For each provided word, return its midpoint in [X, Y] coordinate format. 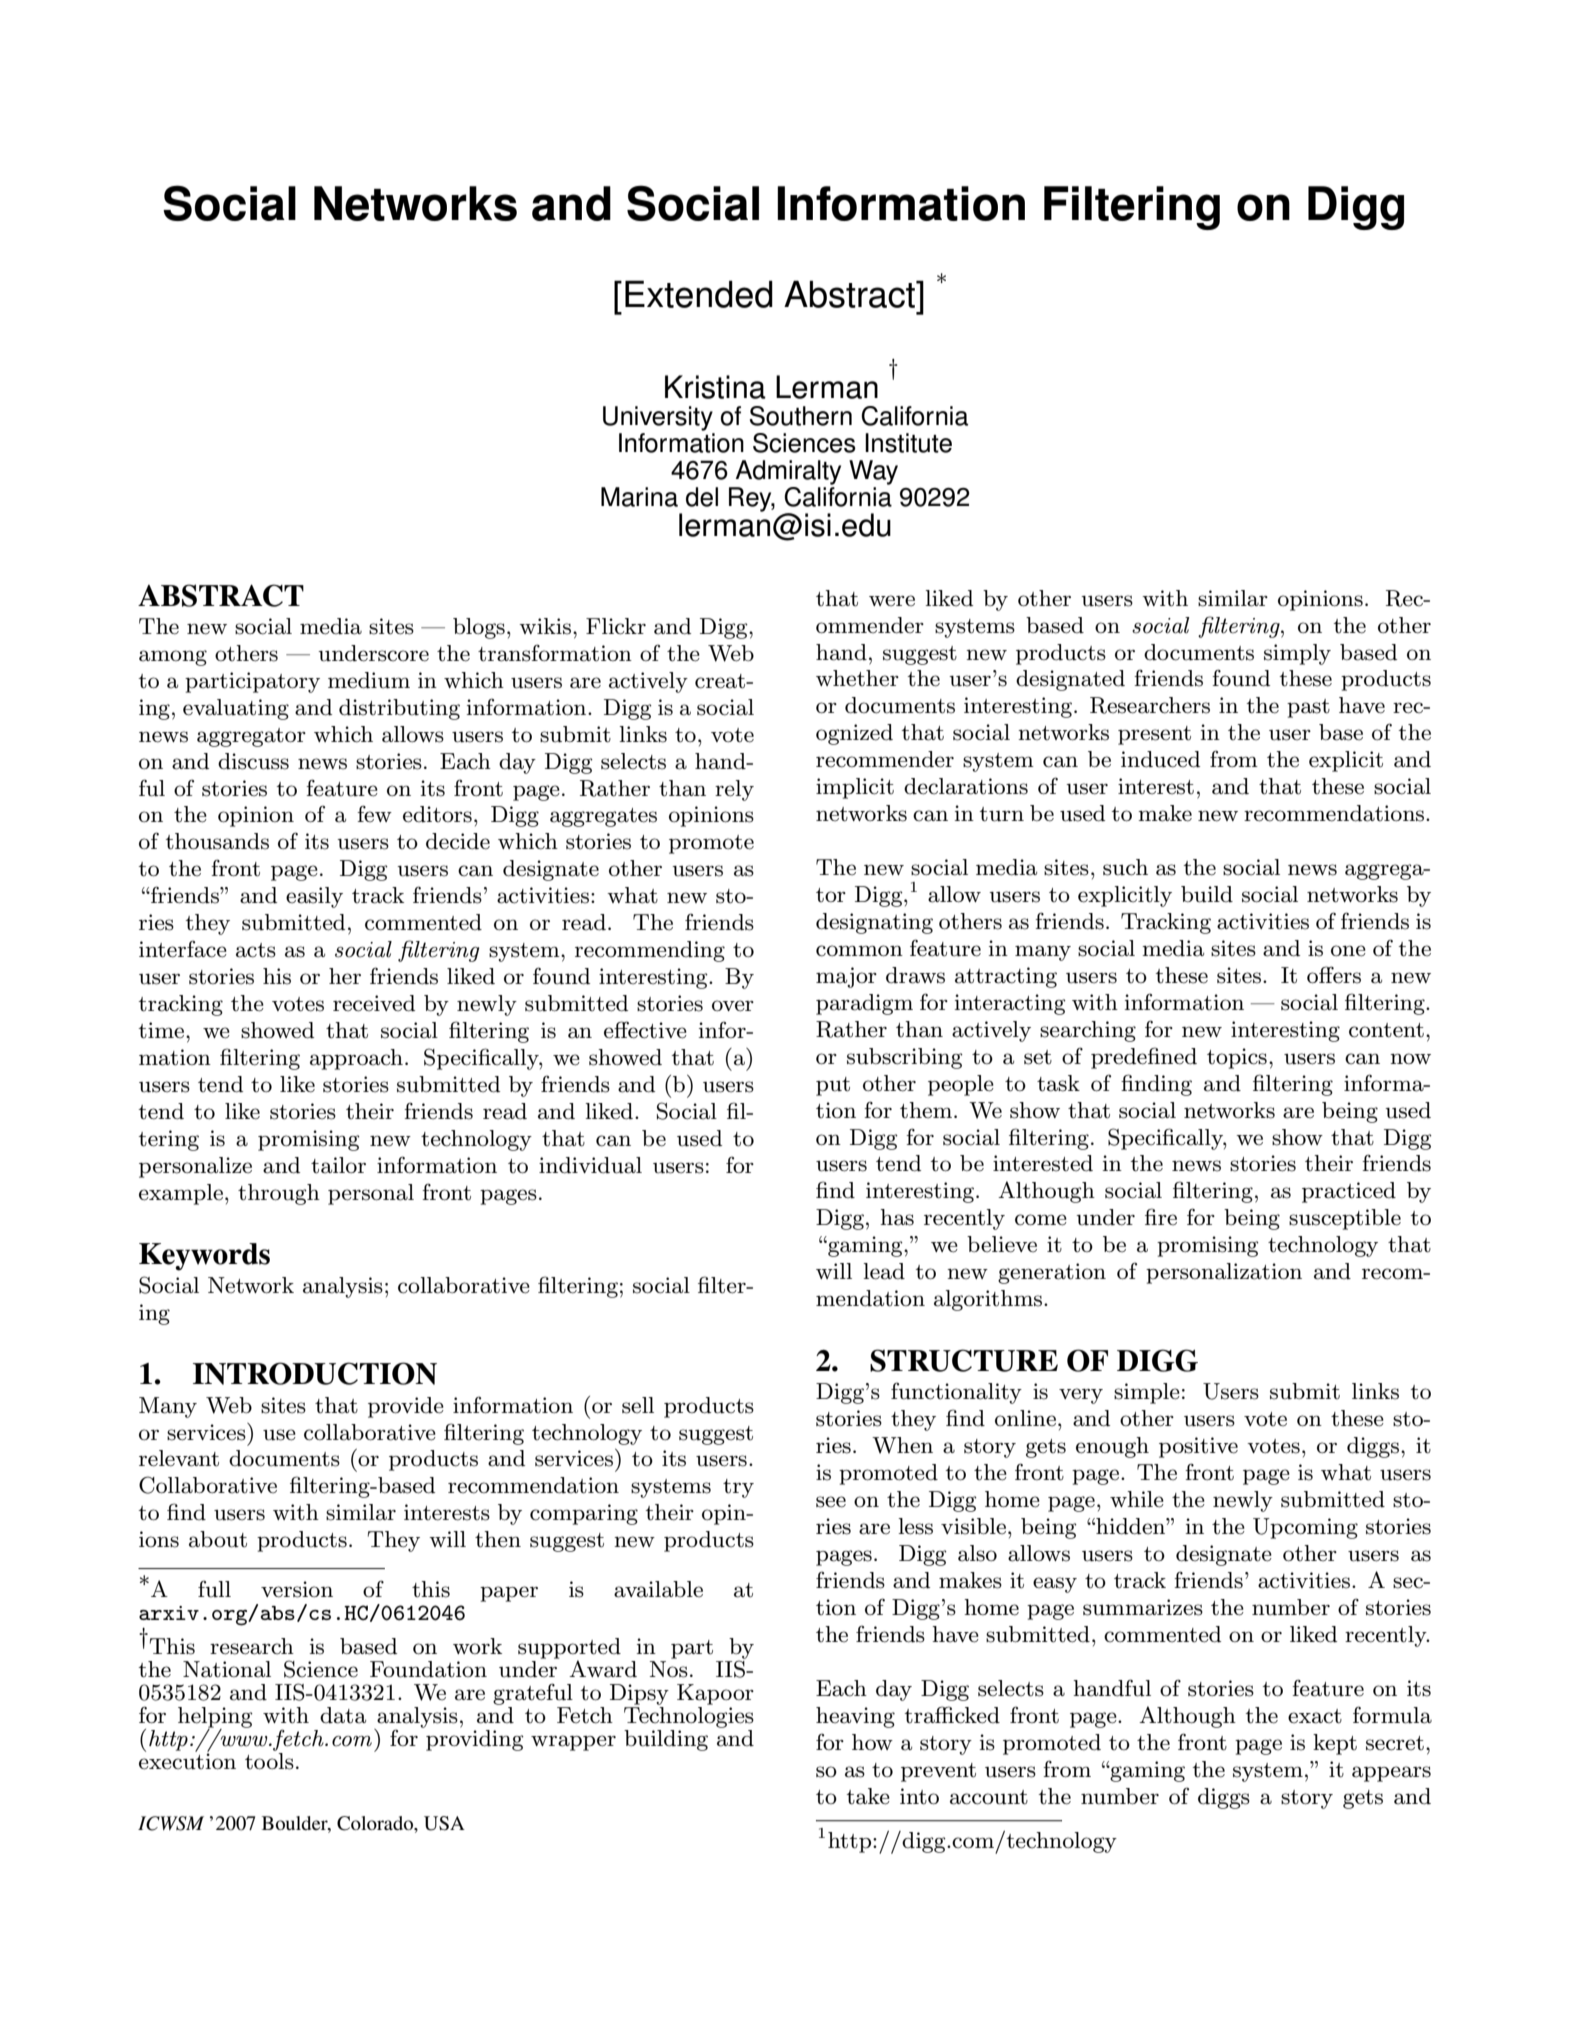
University [658, 418]
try [738, 1488]
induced [1160, 759]
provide [406, 1407]
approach [356, 1059]
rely [734, 790]
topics [1237, 1058]
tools [269, 1761]
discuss [253, 761]
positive [1198, 1447]
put [833, 1086]
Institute [908, 443]
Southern [801, 416]
